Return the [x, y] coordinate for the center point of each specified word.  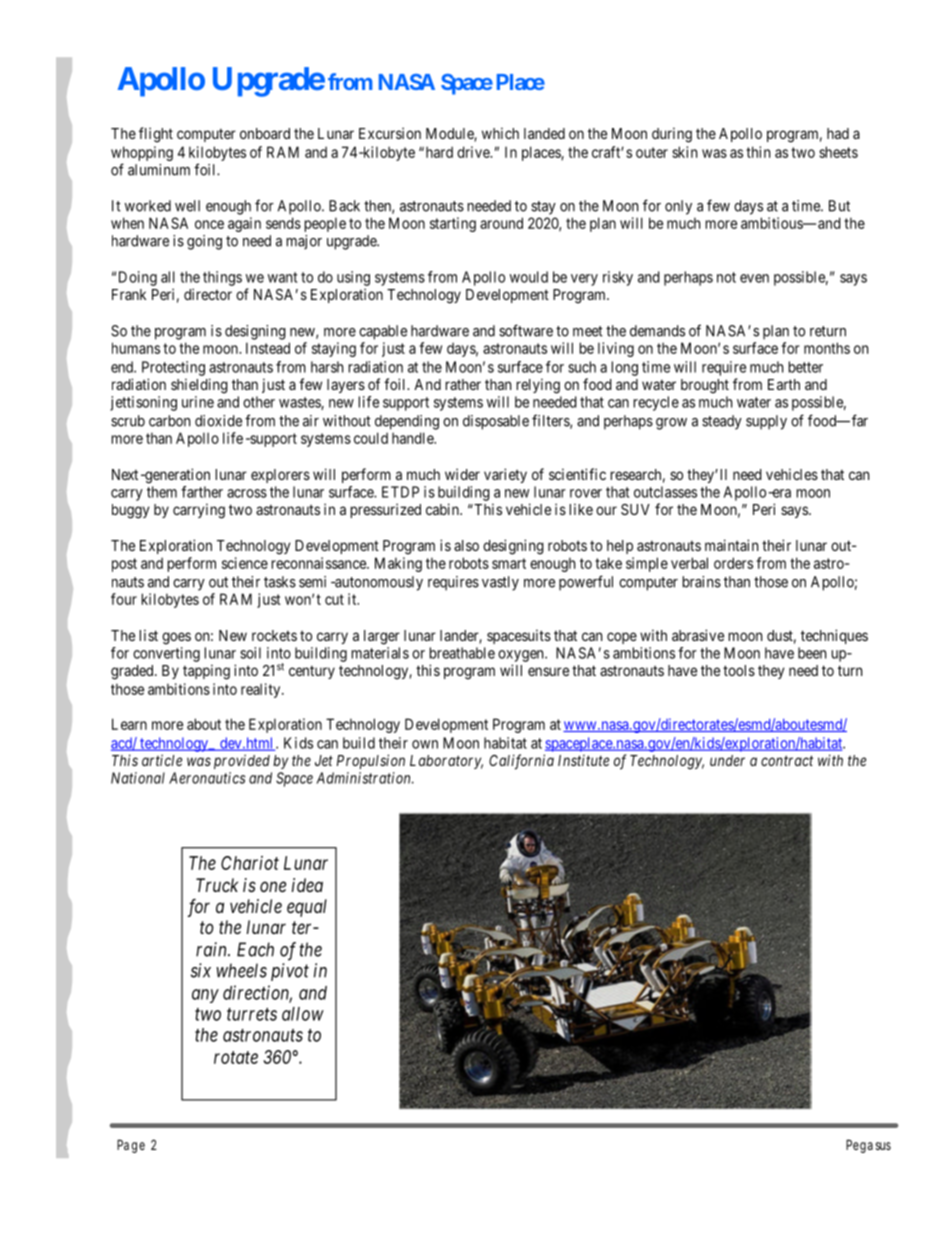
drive [474, 152]
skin [684, 152]
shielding [199, 386]
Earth [784, 384]
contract [787, 760]
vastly [500, 583]
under [727, 760]
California [521, 762]
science [245, 563]
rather [463, 384]
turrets [252, 1014]
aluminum [159, 170]
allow [303, 1014]
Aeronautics [207, 778]
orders [733, 563]
